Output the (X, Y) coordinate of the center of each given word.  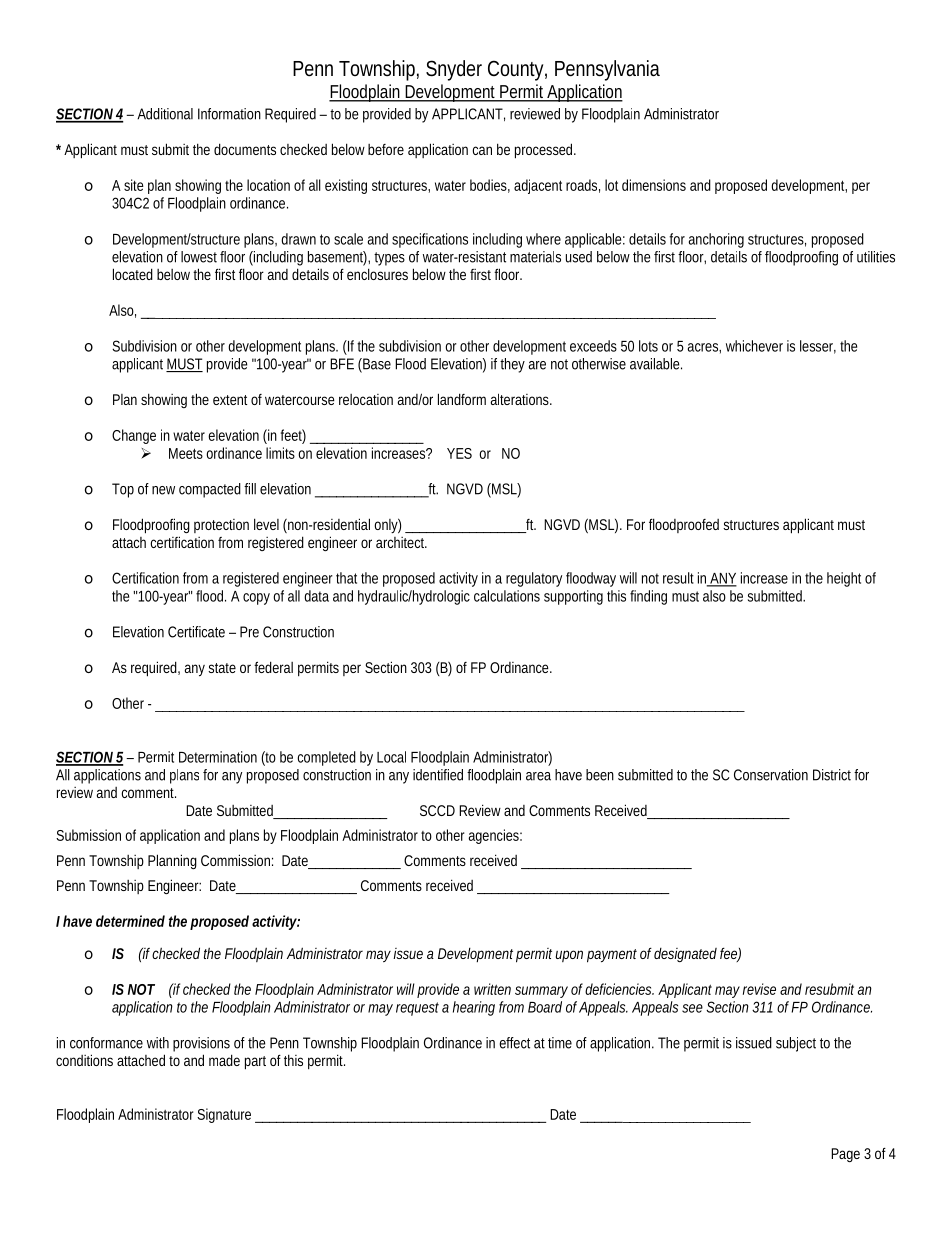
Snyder (454, 70)
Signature (224, 1115)
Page (845, 1155)
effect (514, 1043)
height (844, 579)
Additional (165, 114)
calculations (507, 596)
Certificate (196, 632)
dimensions (654, 185)
